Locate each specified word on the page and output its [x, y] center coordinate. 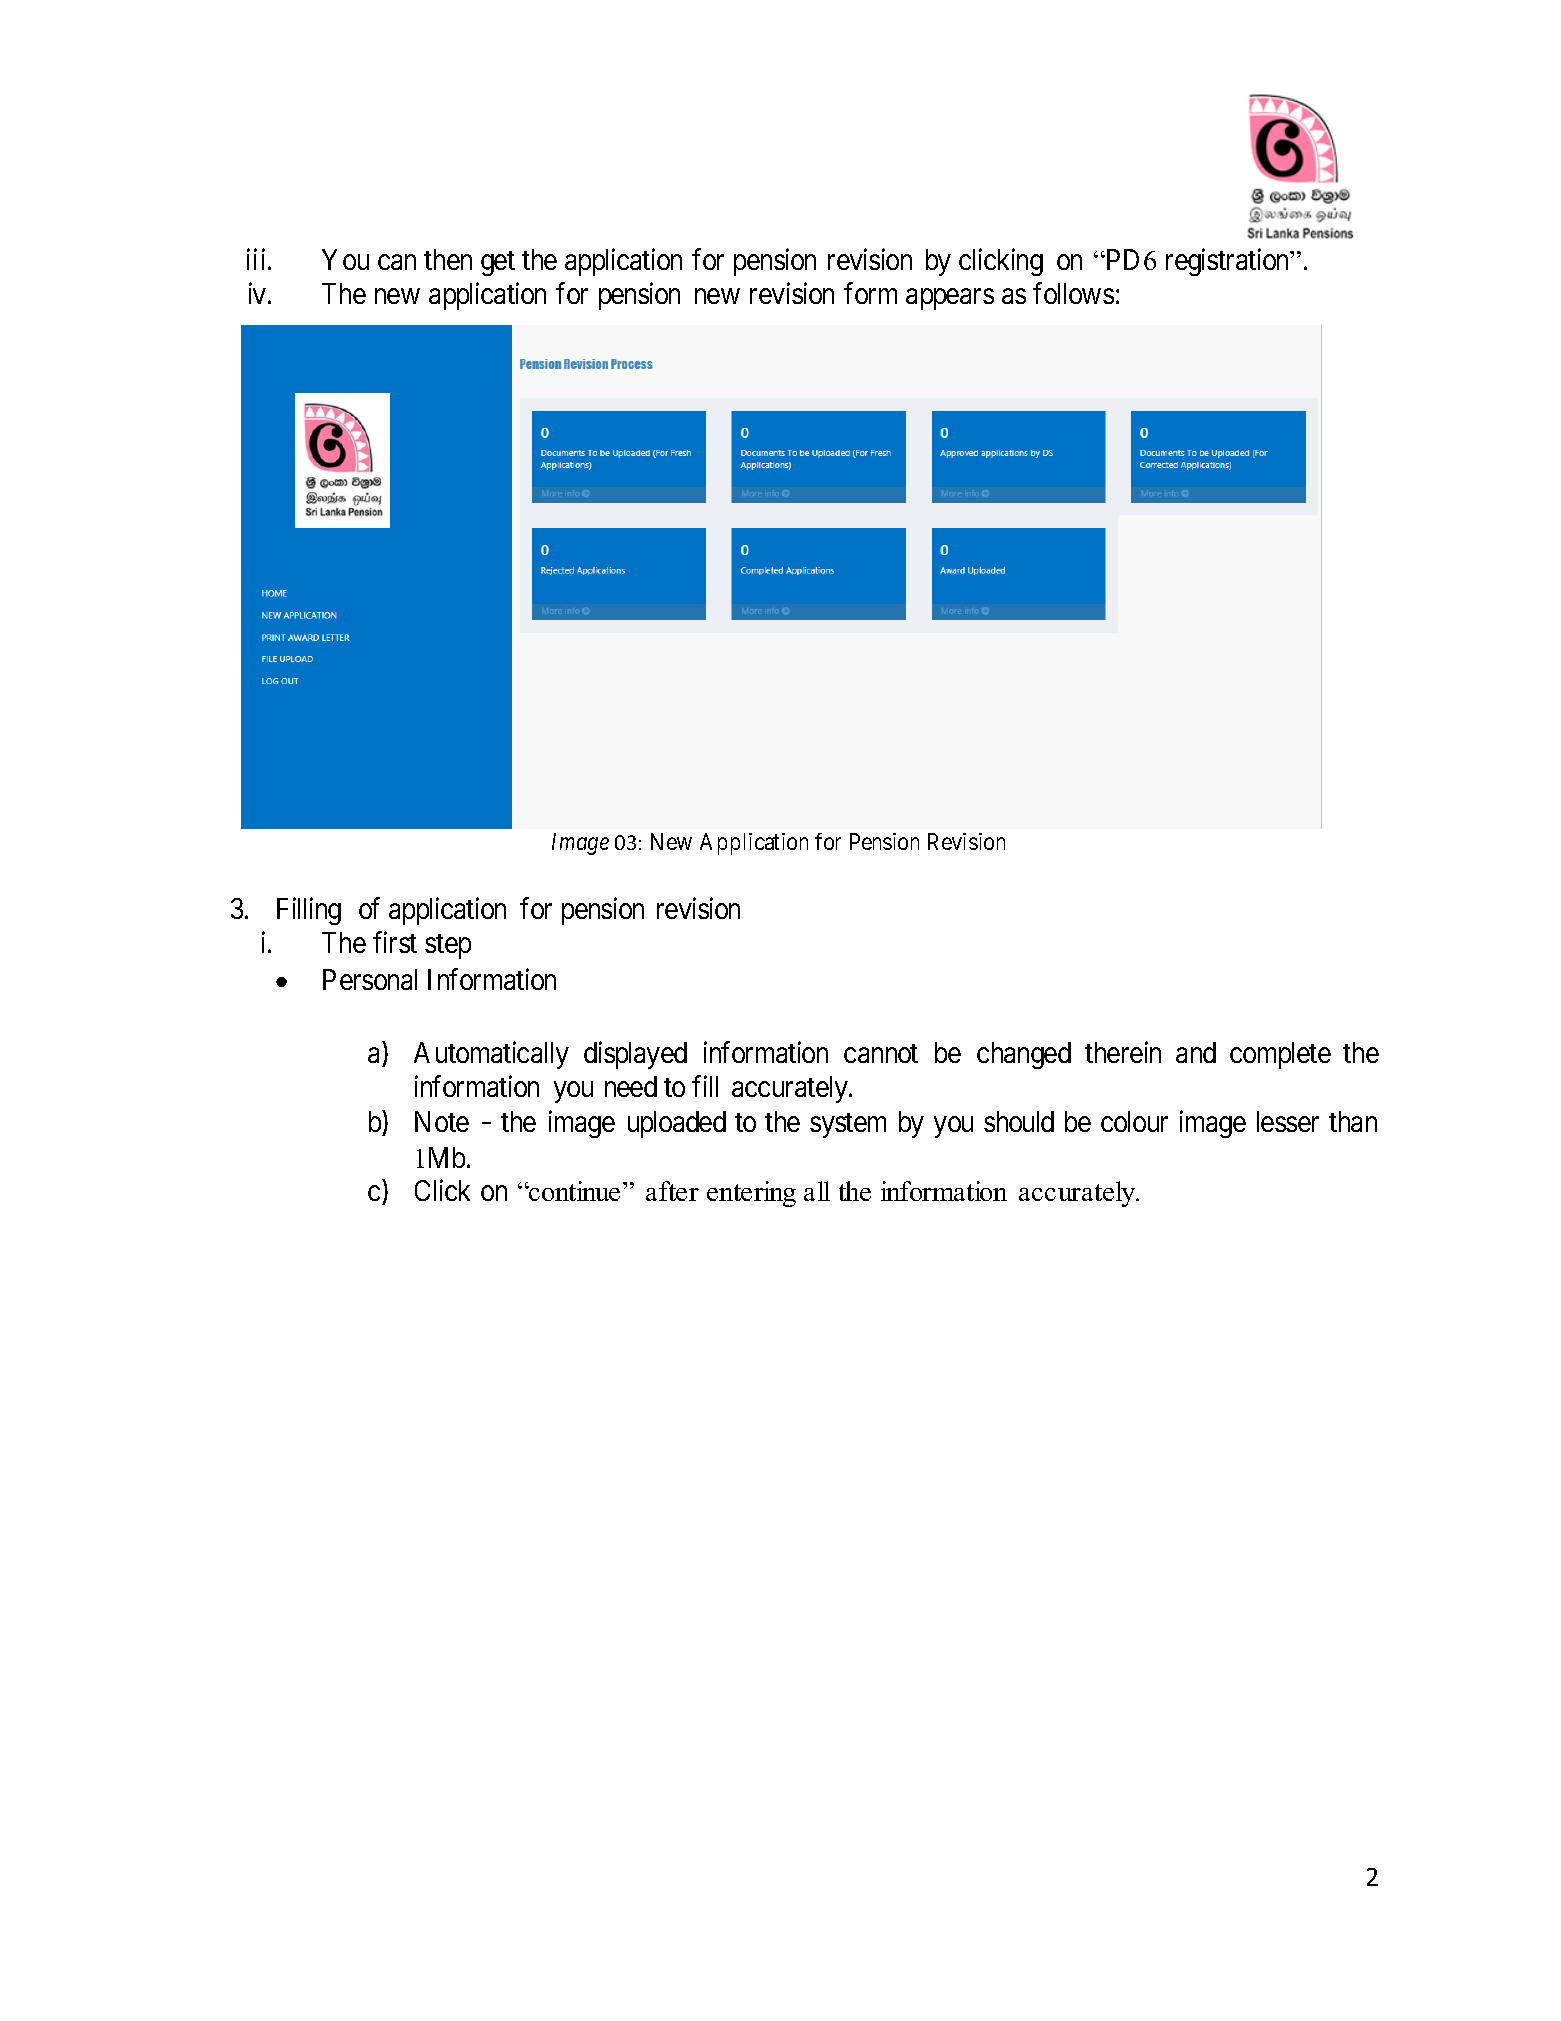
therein [1123, 1052]
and [1196, 1052]
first [395, 942]
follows [1073, 293]
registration [1229, 262]
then [448, 259]
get [498, 263]
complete [1280, 1055]
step [448, 947]
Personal [370, 979]
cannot [881, 1053]
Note [442, 1121]
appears [950, 299]
